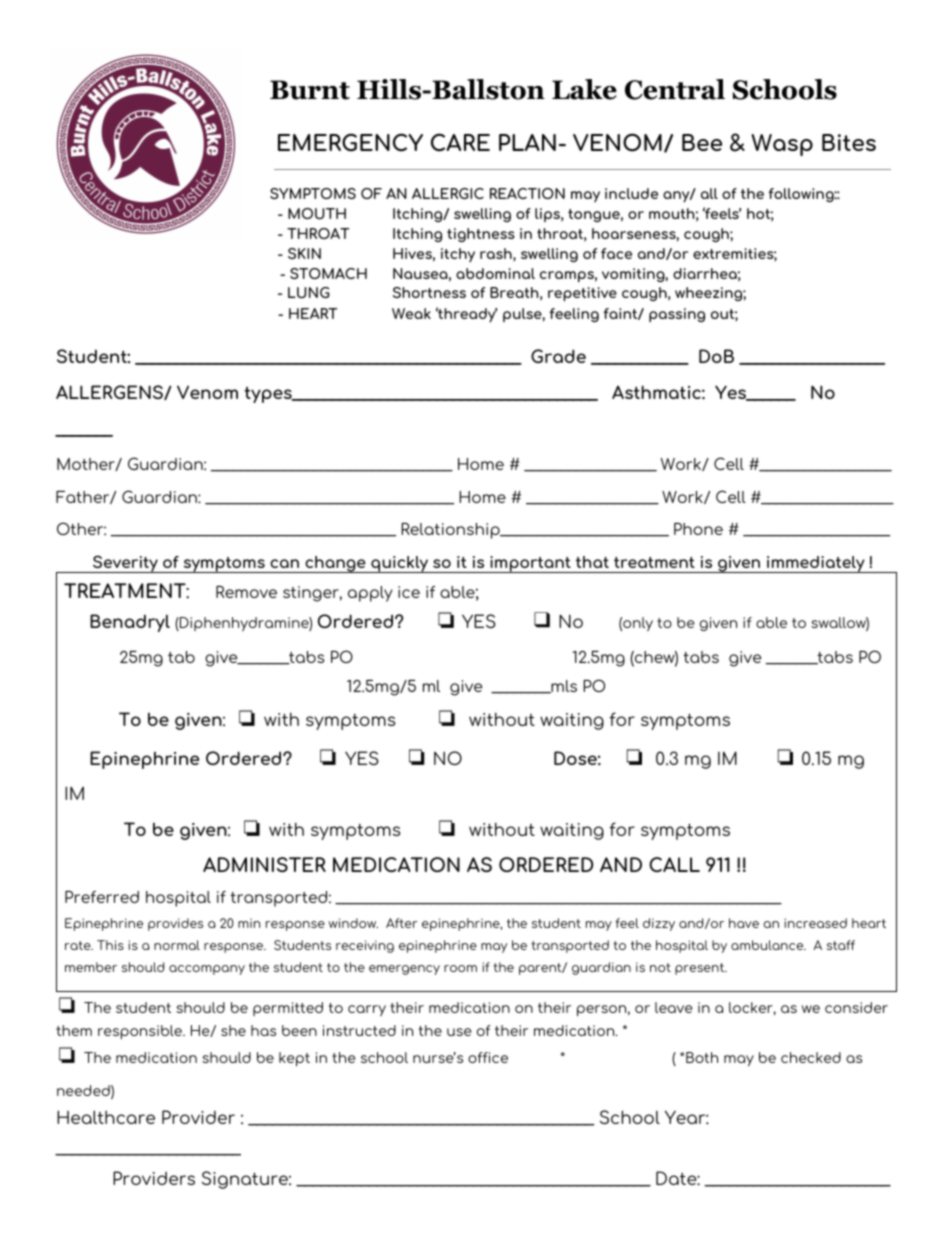 Image resolution: width=952 pixels, height=1233 pixels. Describe the element at coordinates (370, 594) in the screenshot. I see `apply` at that location.
